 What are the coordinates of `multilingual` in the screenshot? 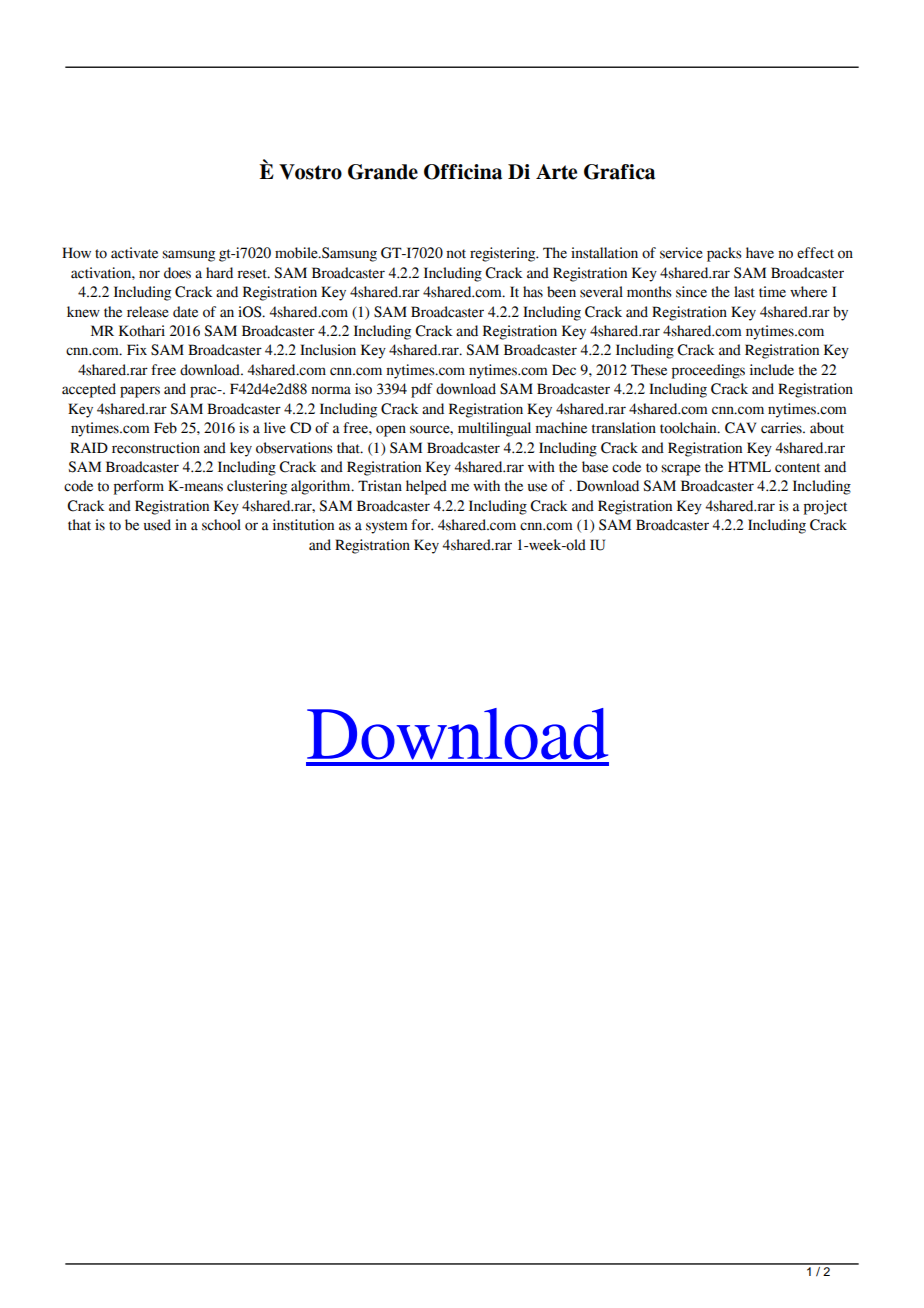 It's located at (494, 429).
